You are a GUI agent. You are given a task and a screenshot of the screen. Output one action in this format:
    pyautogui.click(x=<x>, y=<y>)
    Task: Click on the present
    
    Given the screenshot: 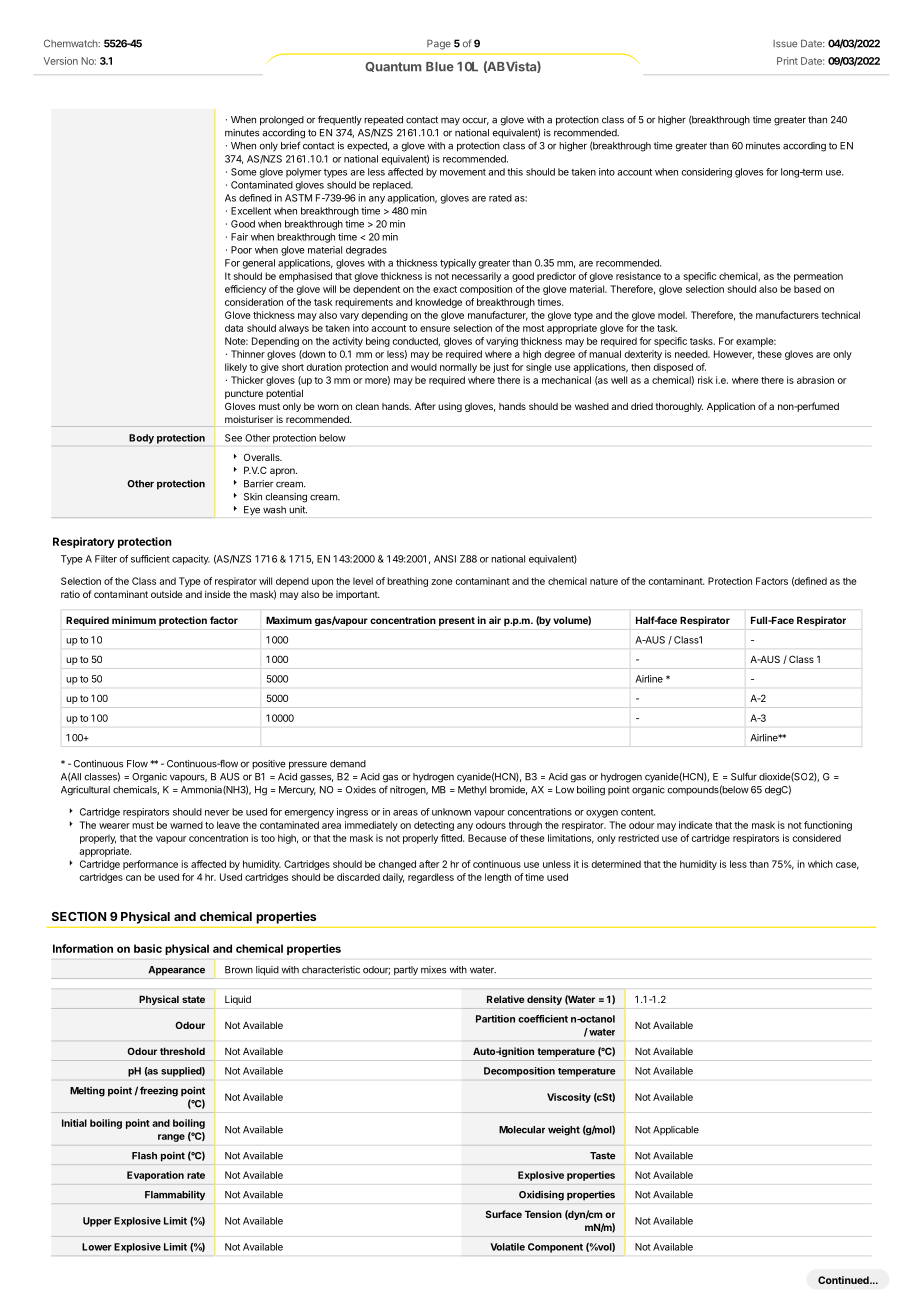 What is the action you would take?
    pyautogui.click(x=457, y=621)
